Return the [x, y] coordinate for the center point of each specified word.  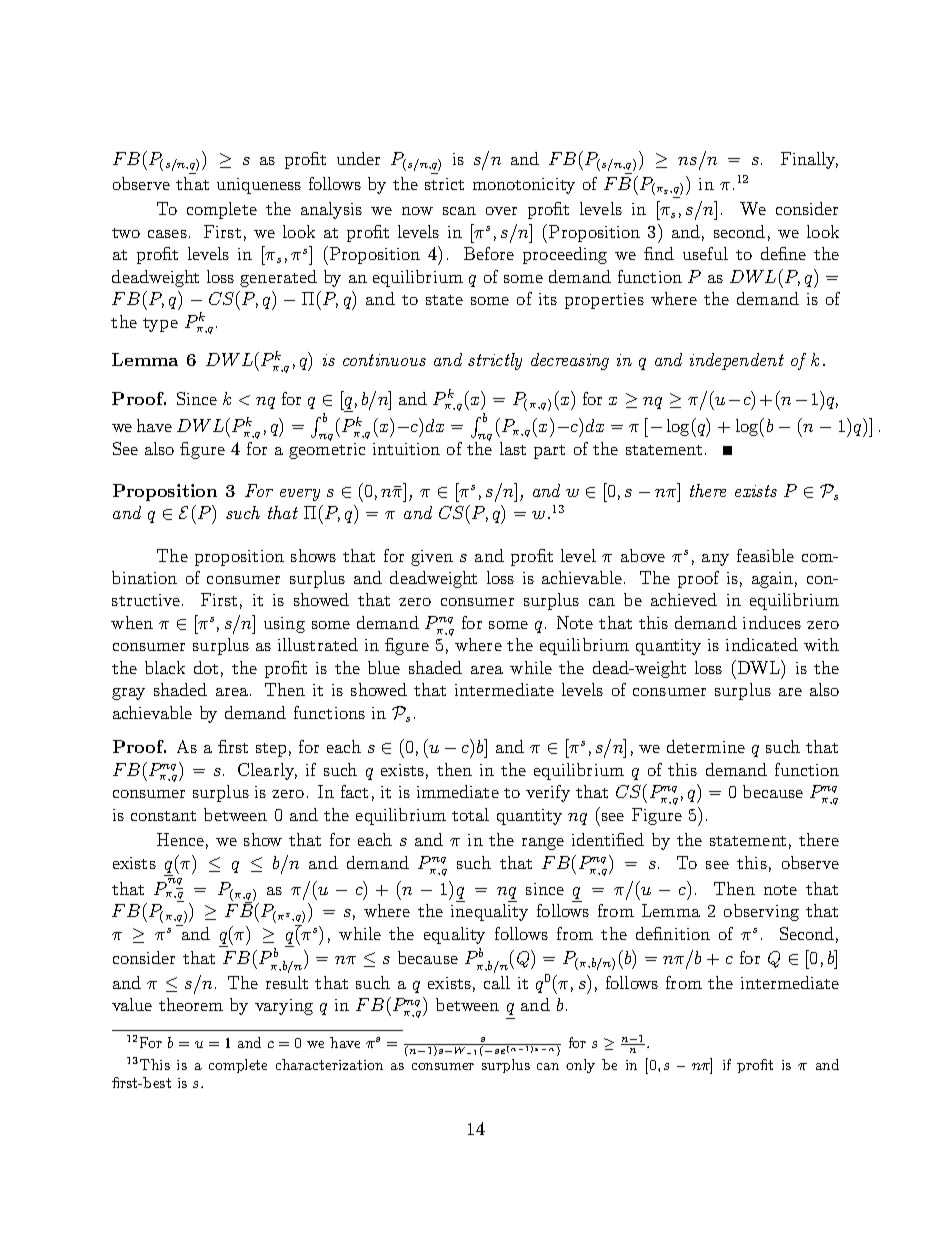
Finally [809, 160]
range [543, 844]
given [432, 558]
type [160, 325]
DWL [758, 667]
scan [459, 211]
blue [384, 667]
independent [737, 361]
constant [163, 816]
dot [206, 667]
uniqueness [259, 186]
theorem [191, 1004]
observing [761, 912]
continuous [384, 360]
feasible [765, 555]
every [300, 495]
